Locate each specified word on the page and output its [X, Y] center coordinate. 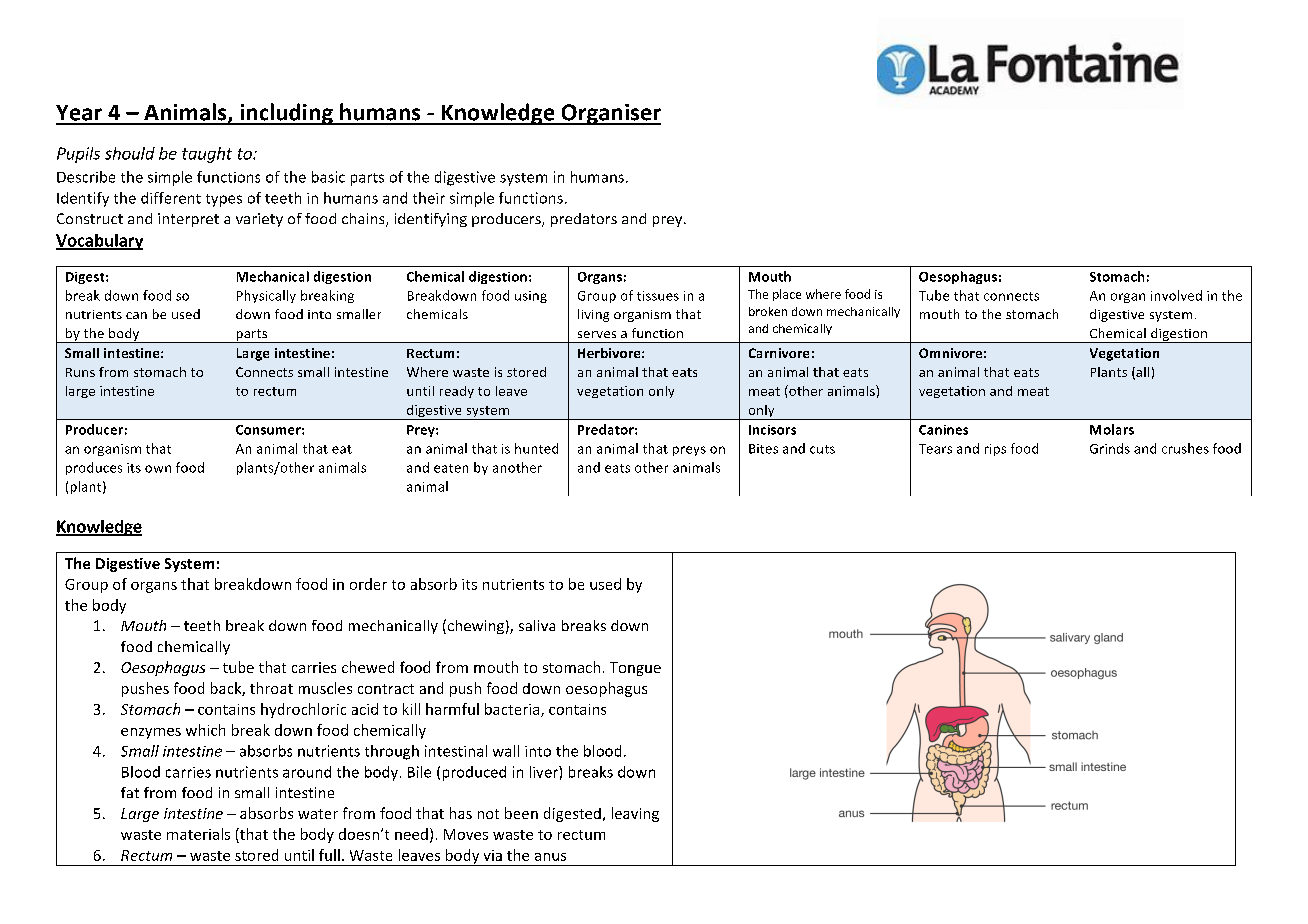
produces [94, 468]
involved [1176, 295]
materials [198, 834]
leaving [635, 814]
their [429, 198]
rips [995, 450]
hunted [536, 448]
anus [550, 857]
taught [207, 155]
